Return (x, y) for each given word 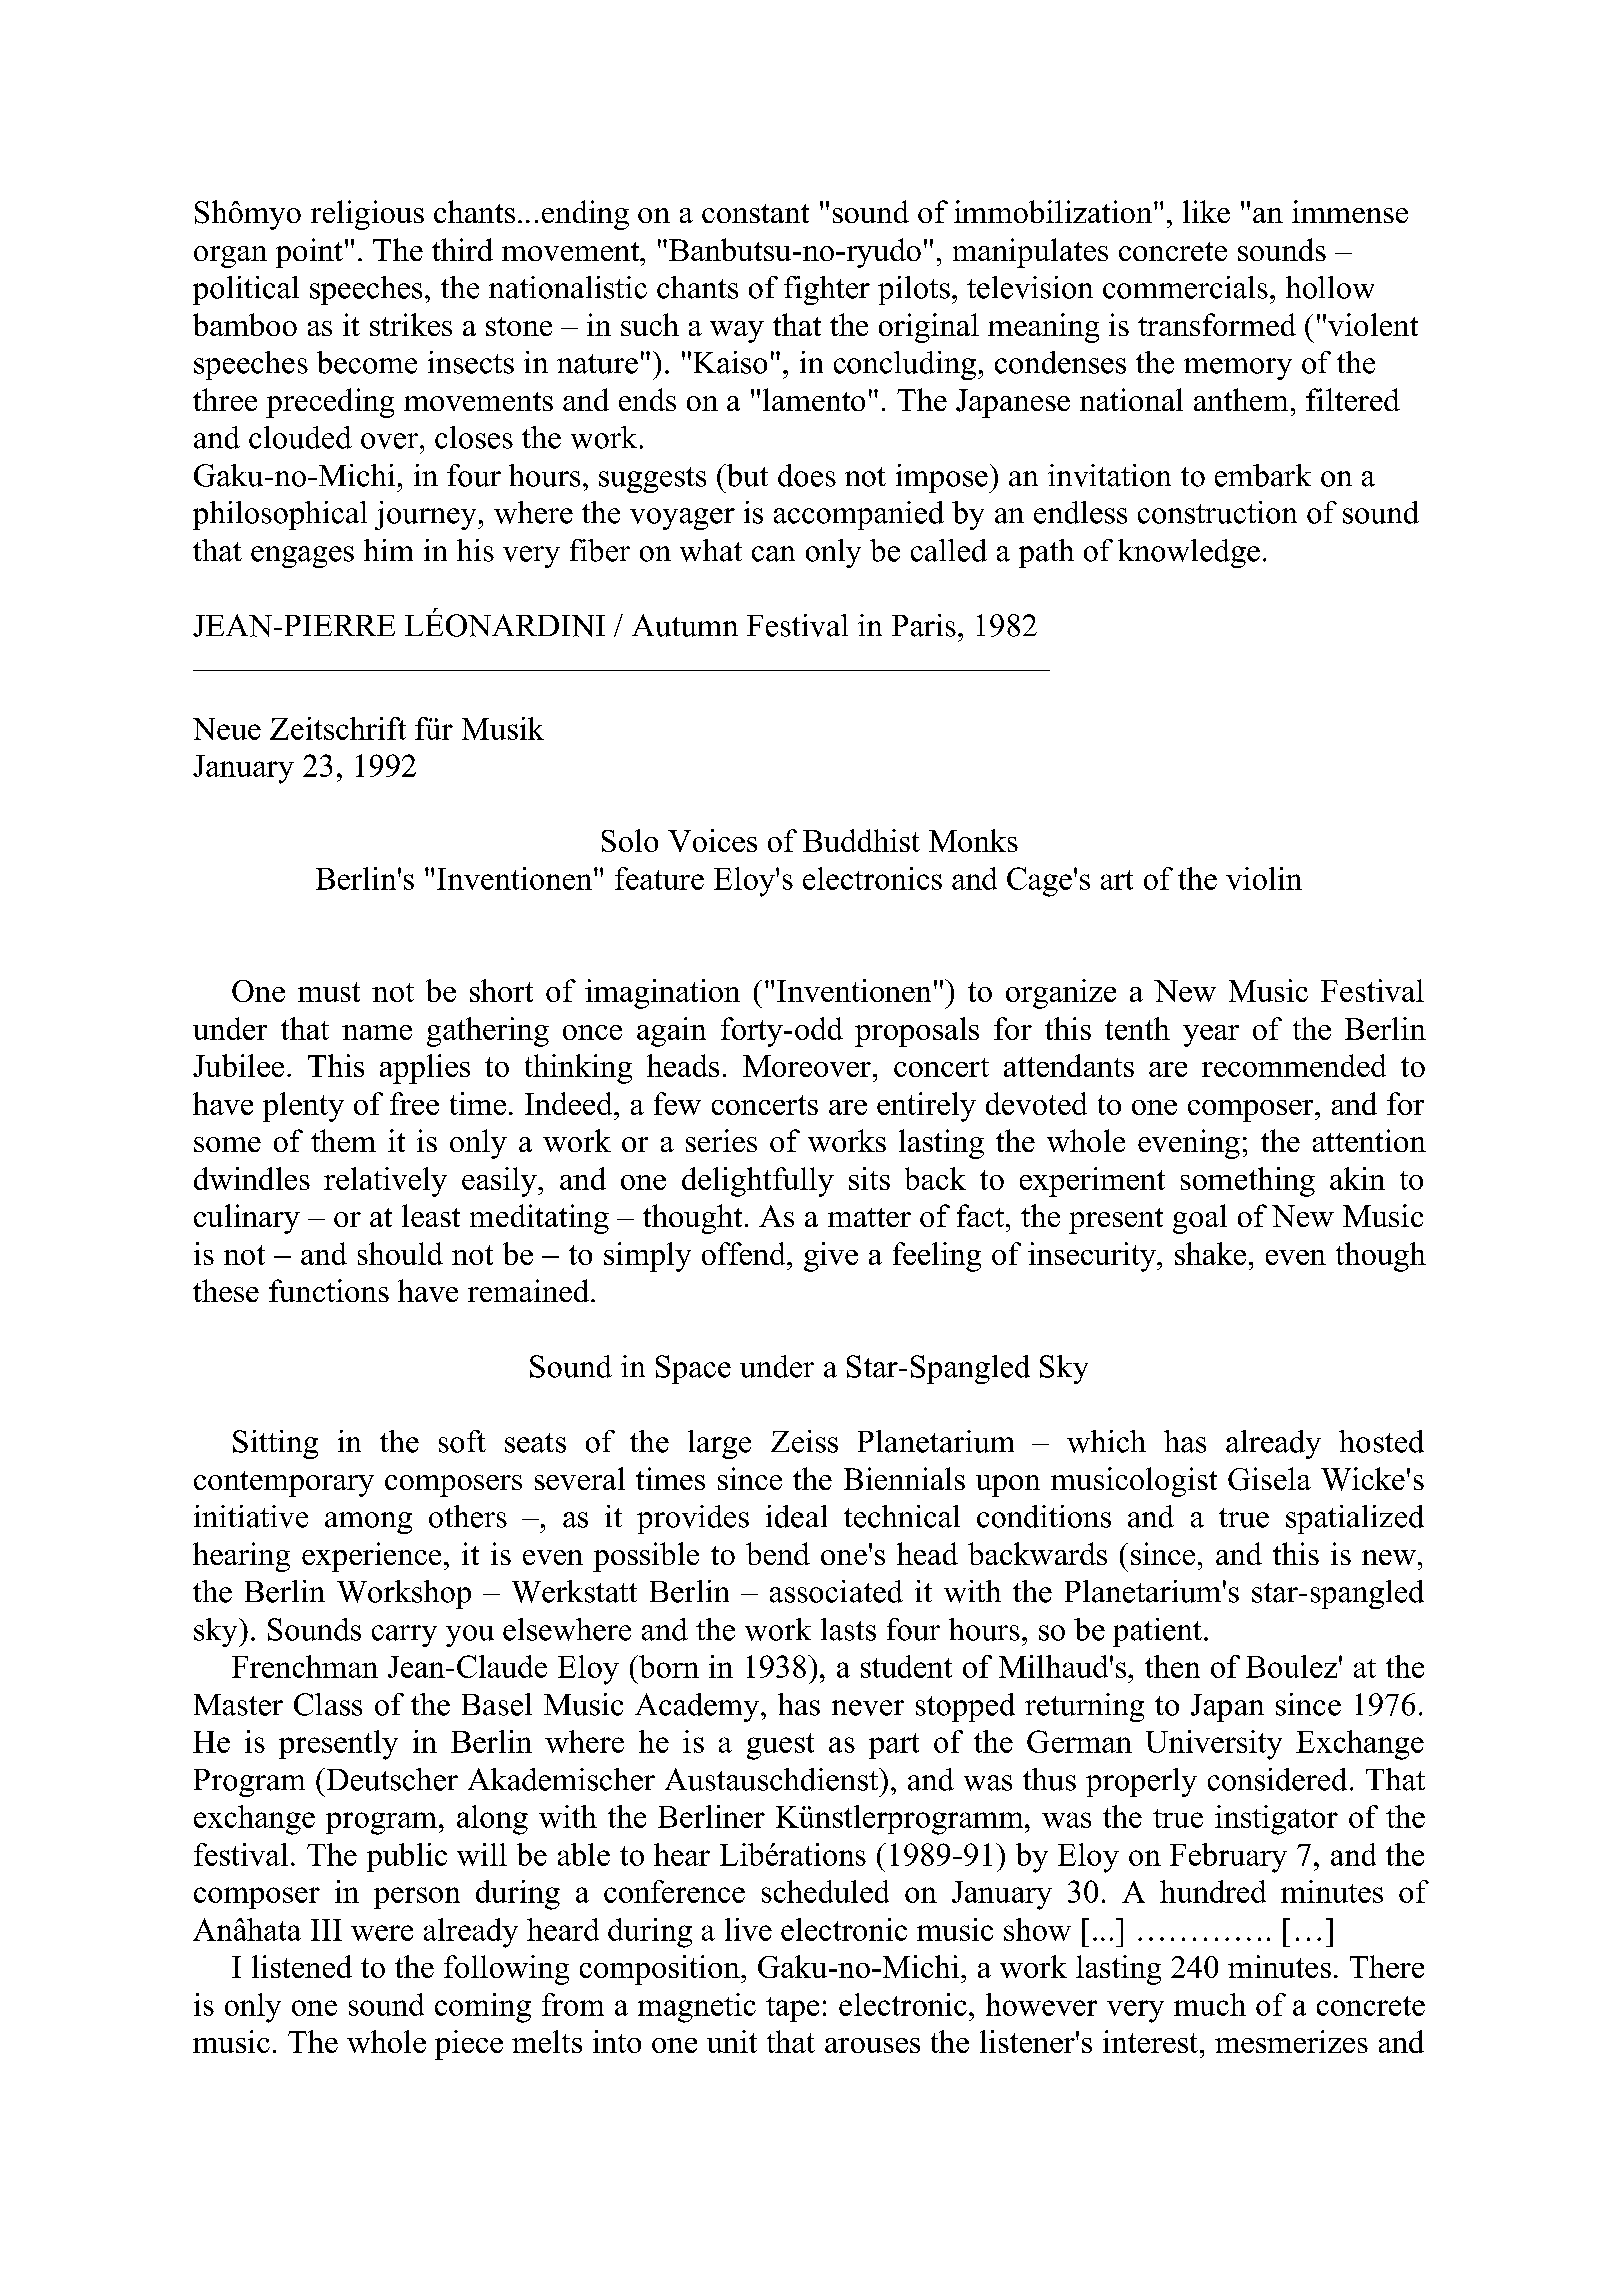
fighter (827, 290)
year (1211, 1036)
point (309, 253)
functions (329, 1290)
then (1172, 1666)
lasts (848, 1629)
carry (404, 1636)
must (329, 992)
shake (1210, 1253)
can (773, 554)
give (831, 1257)
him (388, 550)
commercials (1185, 287)
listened (302, 1966)
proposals (917, 1032)
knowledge (1189, 553)
